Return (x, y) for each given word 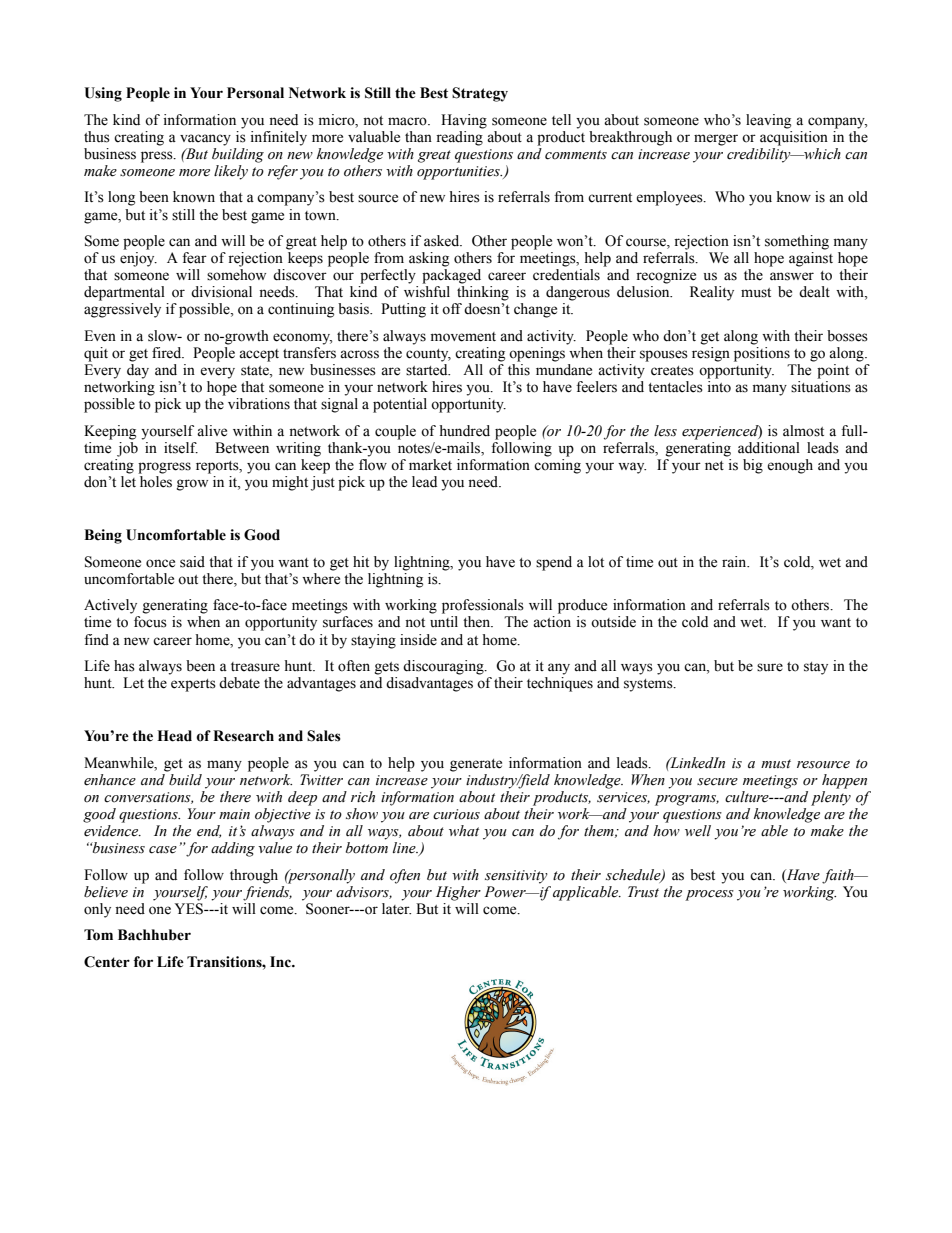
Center (107, 962)
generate (476, 765)
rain (735, 562)
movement (463, 337)
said (192, 562)
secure (717, 782)
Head (174, 736)
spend (554, 563)
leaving (768, 121)
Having (464, 121)
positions (762, 354)
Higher (458, 893)
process (709, 895)
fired (168, 353)
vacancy (205, 140)
